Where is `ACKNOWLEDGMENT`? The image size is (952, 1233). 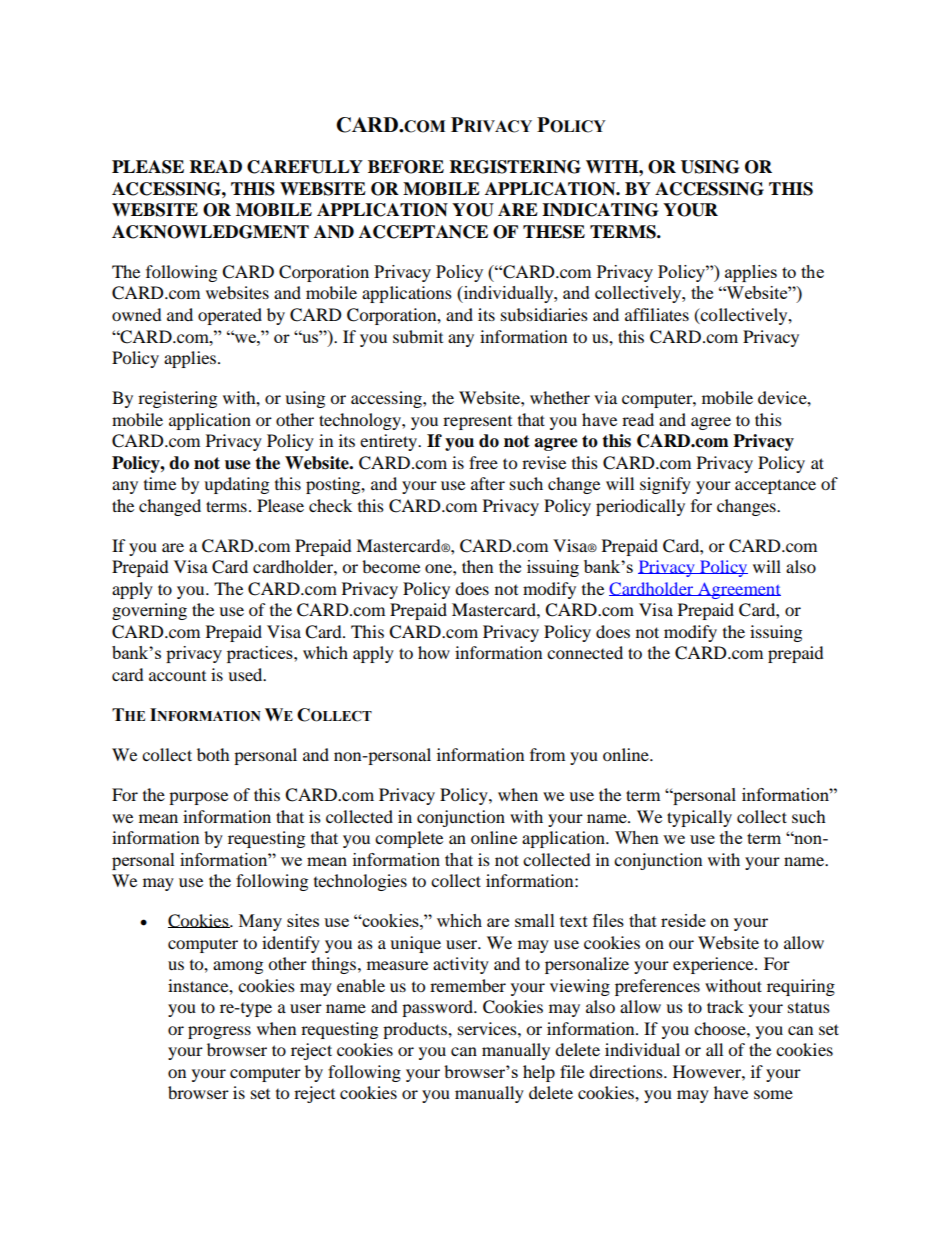 ACKNOWLEDGMENT is located at coordinates (210, 232).
